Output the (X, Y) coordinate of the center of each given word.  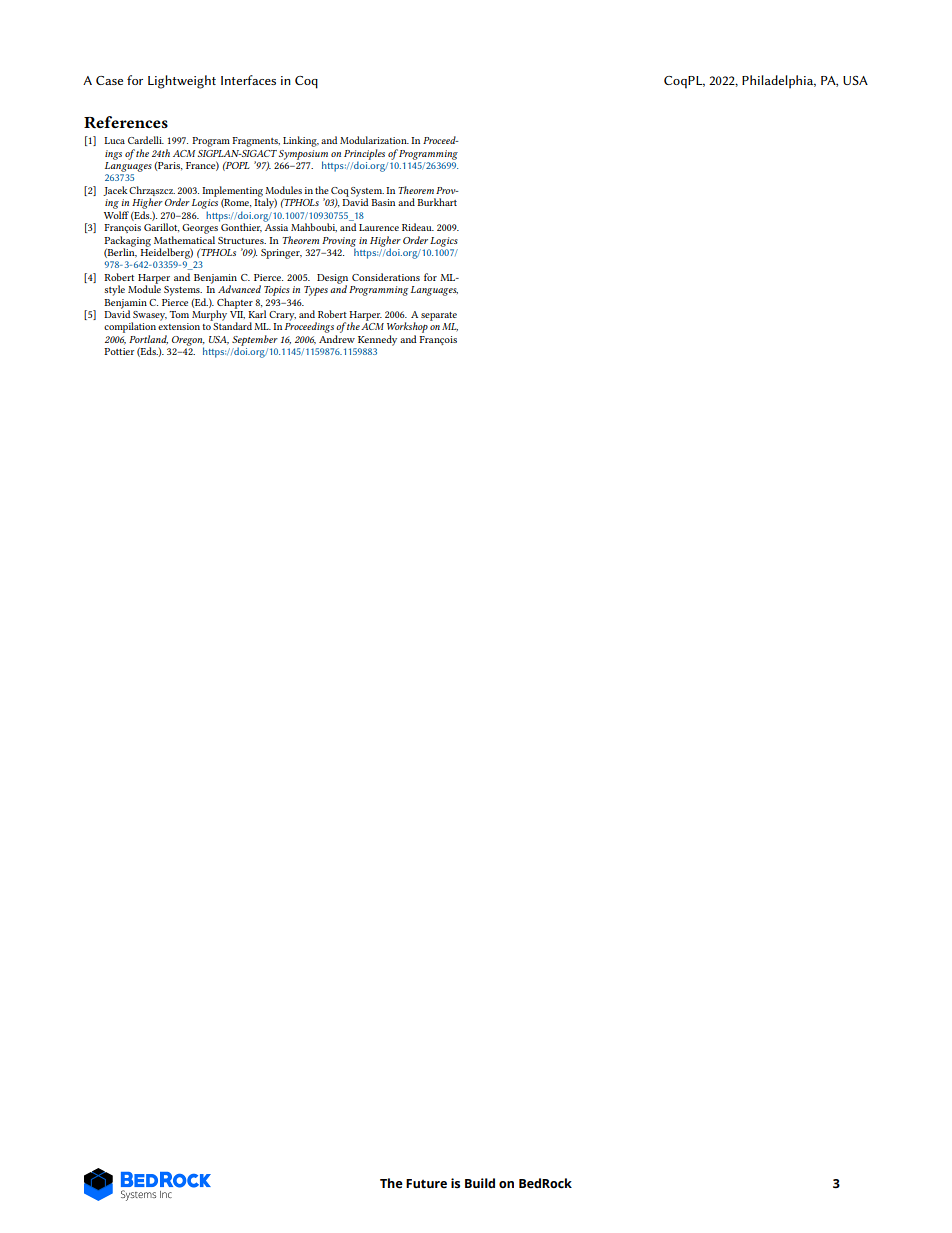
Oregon (188, 342)
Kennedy (377, 340)
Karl (257, 314)
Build (480, 1183)
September (255, 341)
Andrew (337, 339)
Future (426, 1183)
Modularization (374, 140)
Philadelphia (779, 82)
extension (179, 326)
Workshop (407, 327)
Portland (148, 340)
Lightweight (182, 82)
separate (439, 316)
